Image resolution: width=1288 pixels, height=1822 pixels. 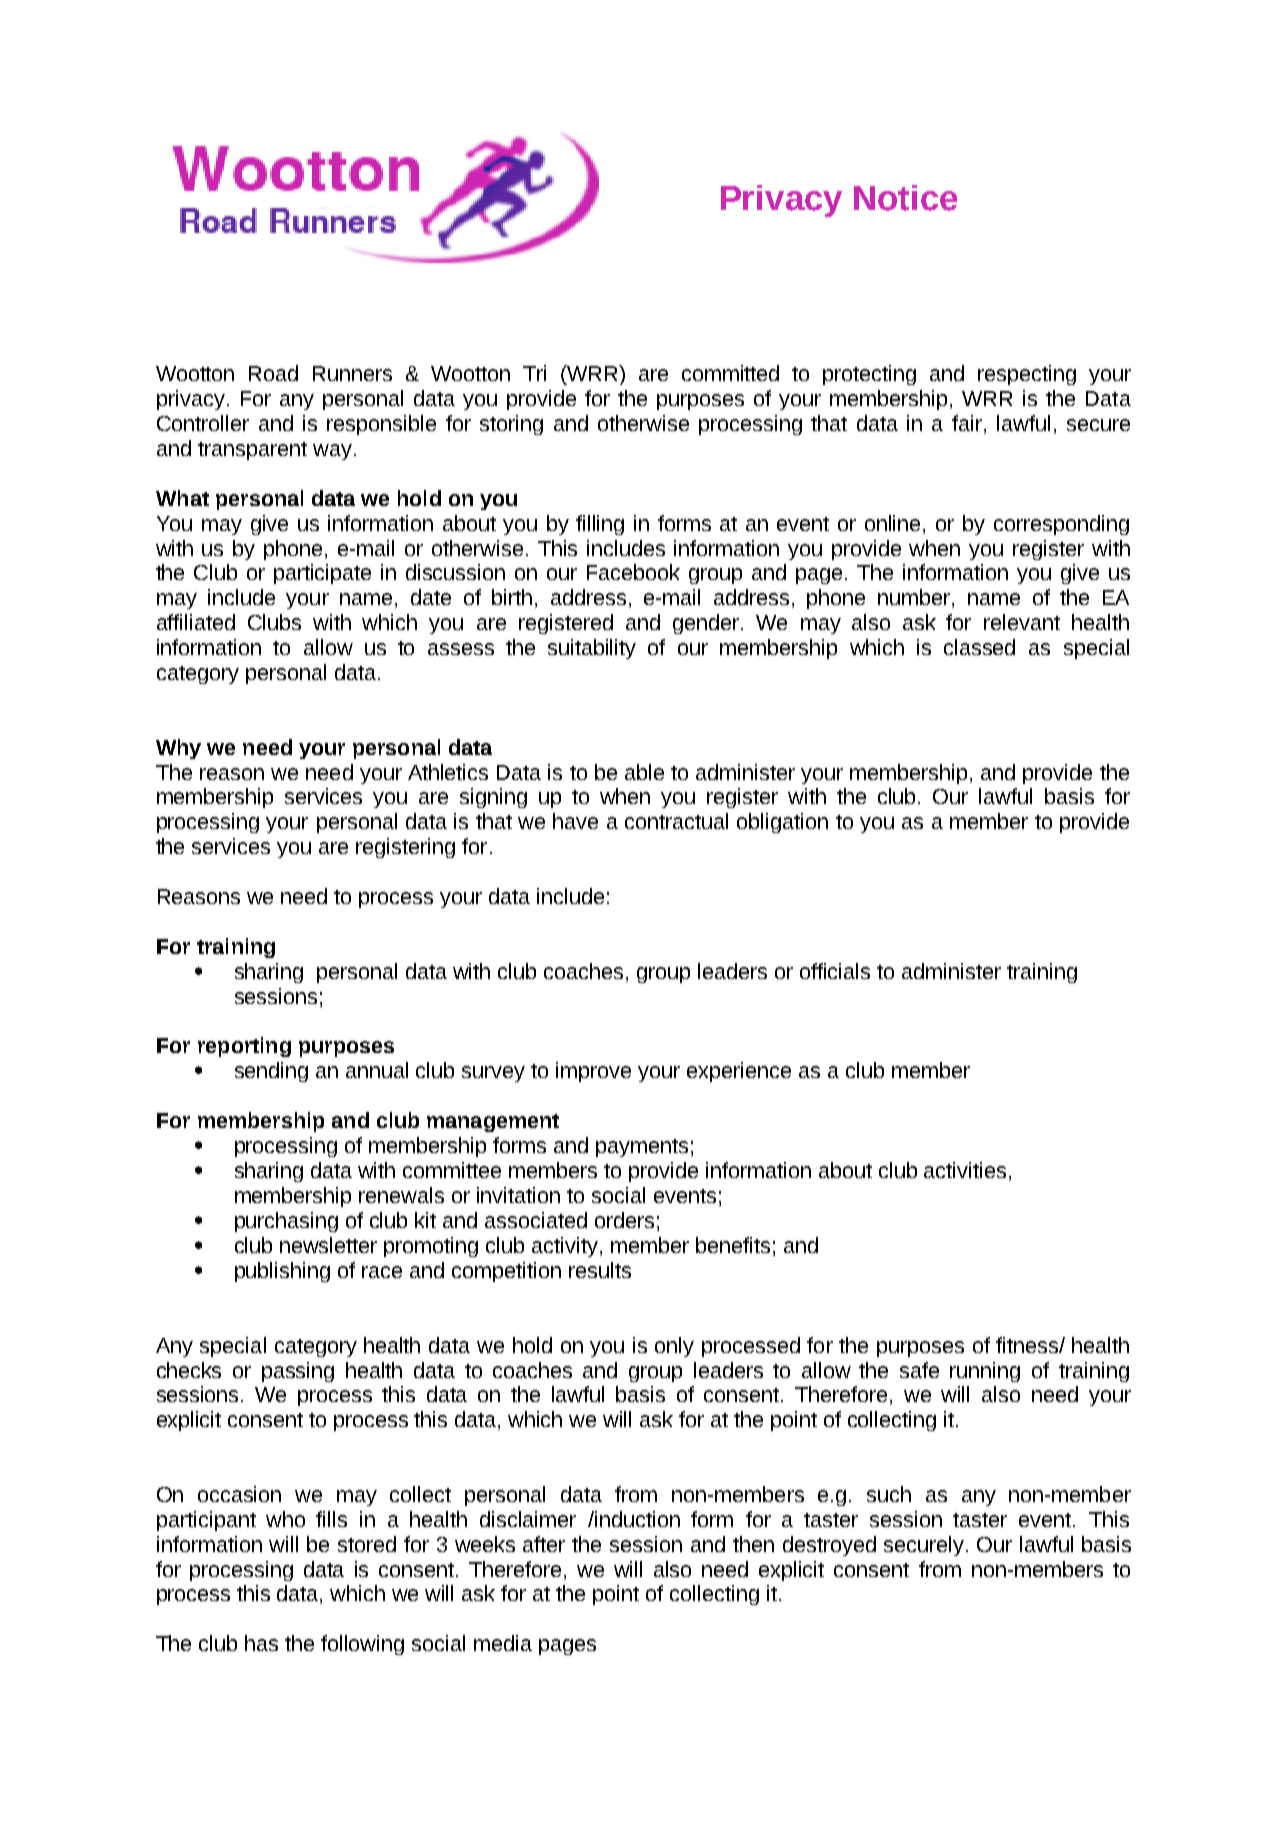 What do you see at coordinates (985, 1372) in the page?
I see `running` at bounding box center [985, 1372].
